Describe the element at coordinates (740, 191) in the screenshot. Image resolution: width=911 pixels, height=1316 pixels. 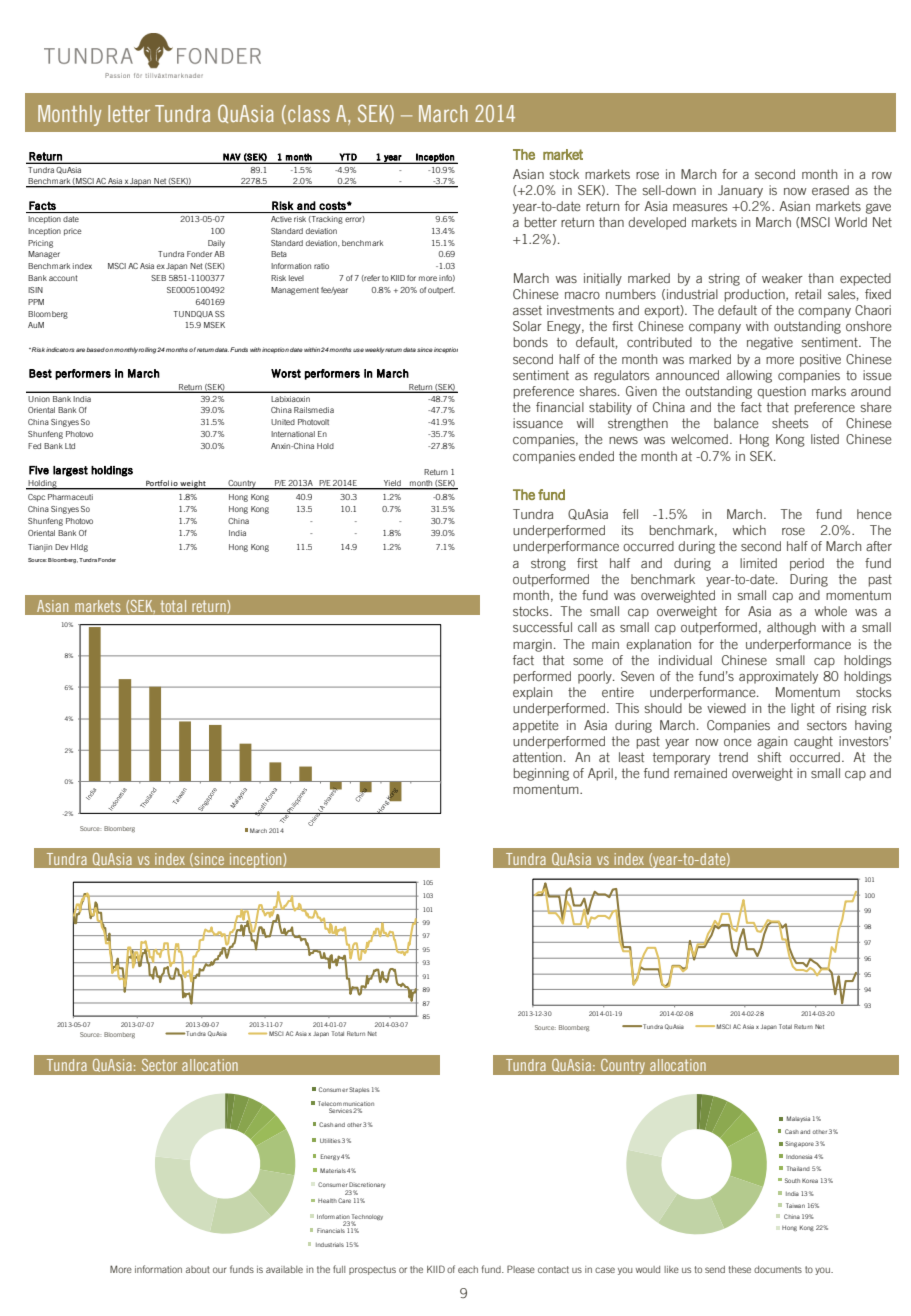
I see `January` at that location.
